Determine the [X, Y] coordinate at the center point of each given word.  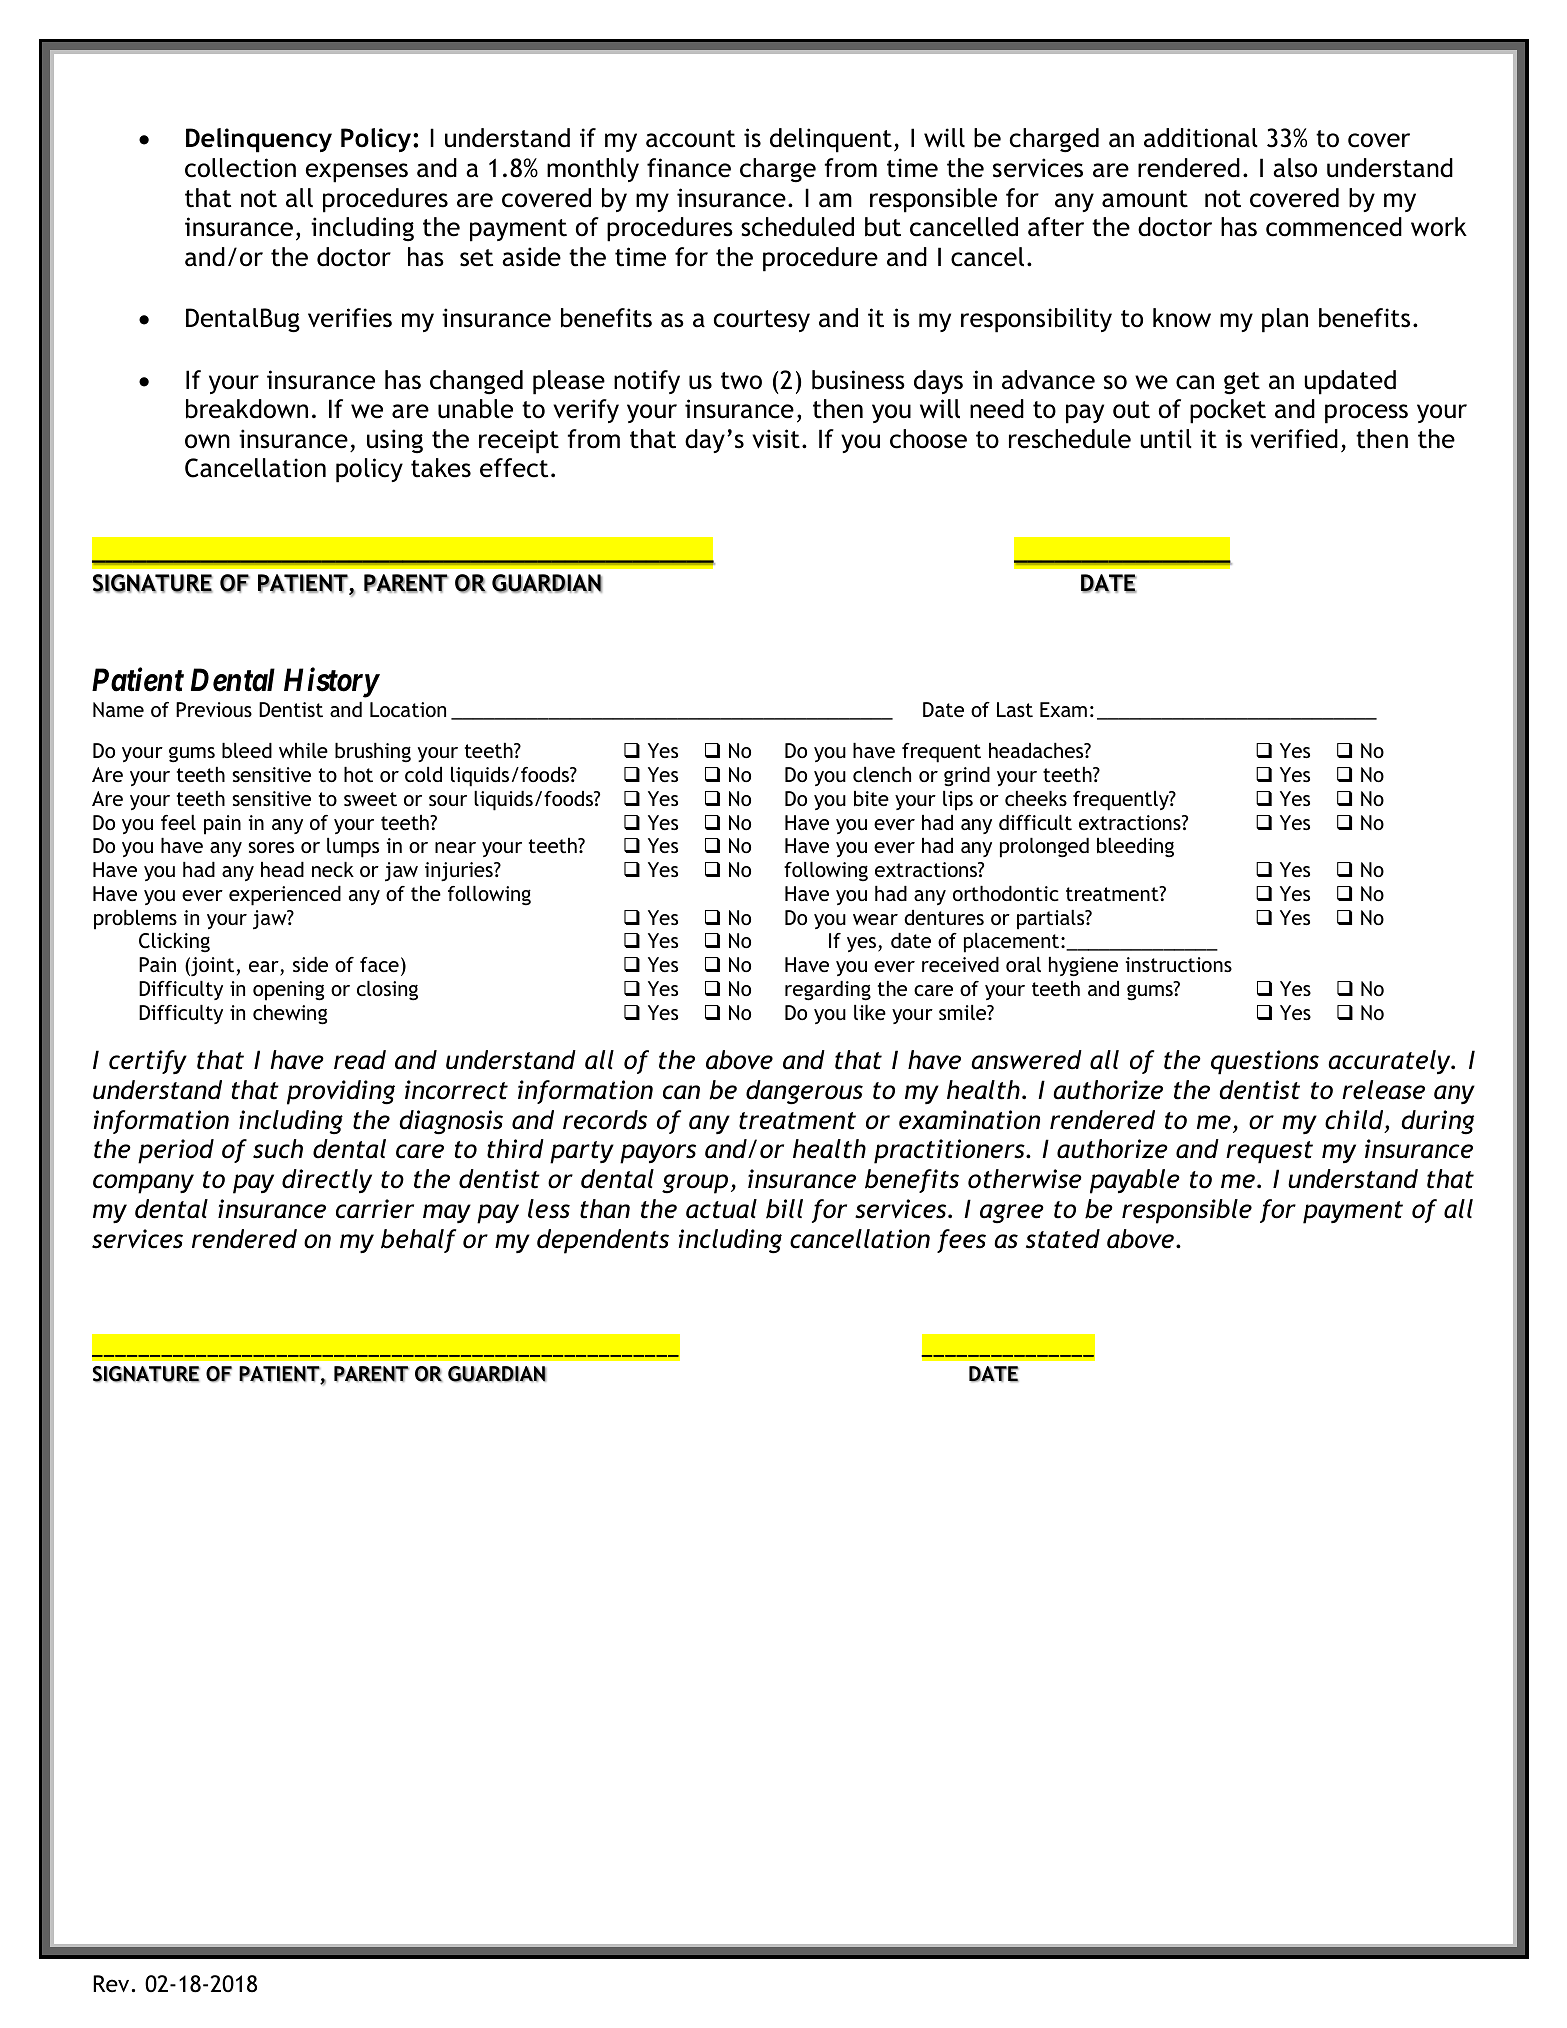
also [1295, 168]
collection [240, 168]
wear [875, 919]
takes [441, 468]
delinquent [831, 140]
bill [784, 1209]
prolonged [1044, 848]
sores [271, 847]
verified [1294, 439]
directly [327, 1181]
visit [776, 439]
